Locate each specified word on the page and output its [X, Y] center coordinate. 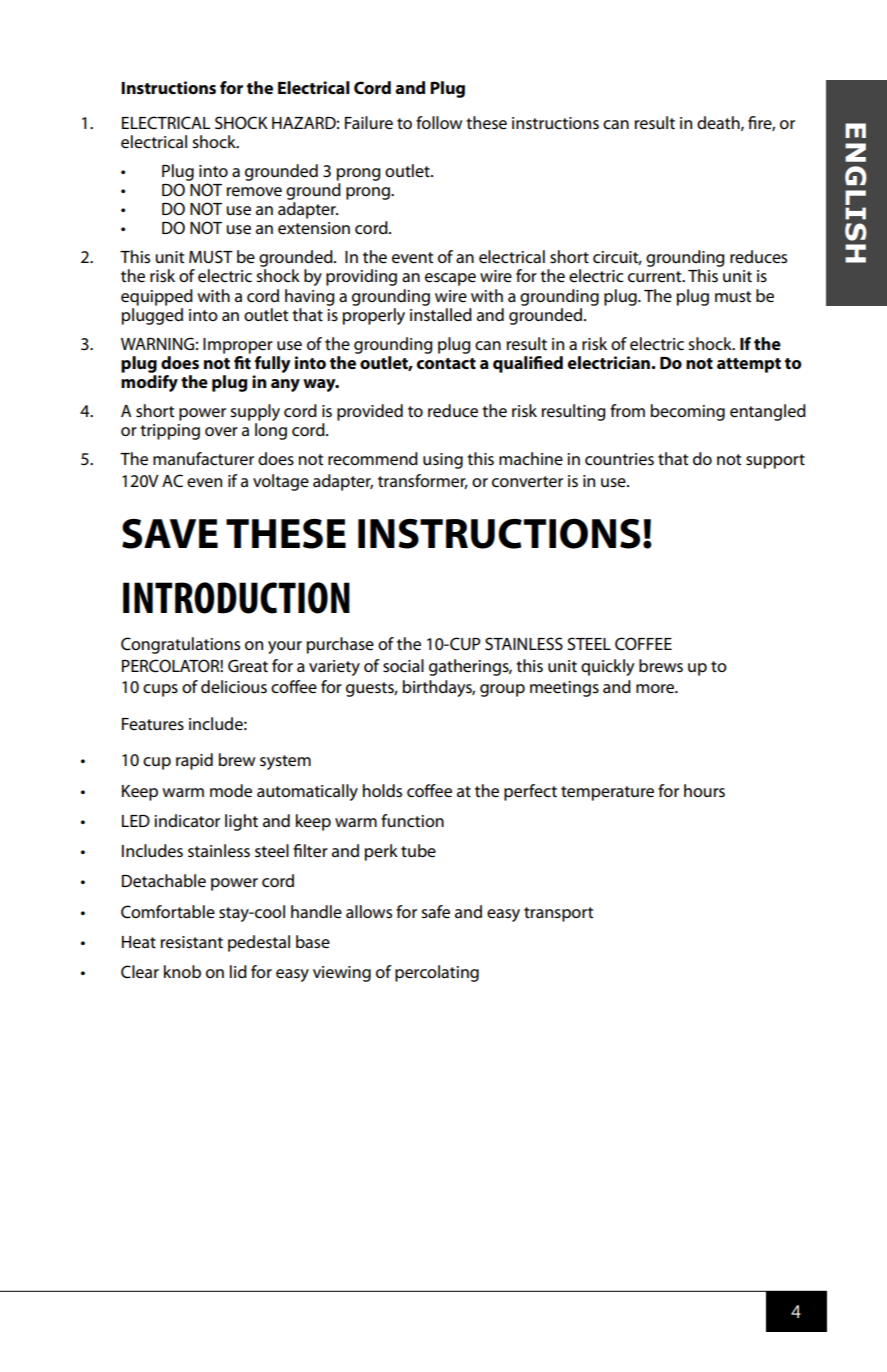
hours [704, 791]
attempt [749, 365]
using [443, 461]
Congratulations [180, 645]
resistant [192, 942]
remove [254, 192]
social [403, 666]
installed [441, 313]
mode [231, 791]
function [412, 821]
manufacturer [203, 459]
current [656, 277]
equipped [157, 297]
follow [439, 122]
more [656, 689]
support [775, 461]
